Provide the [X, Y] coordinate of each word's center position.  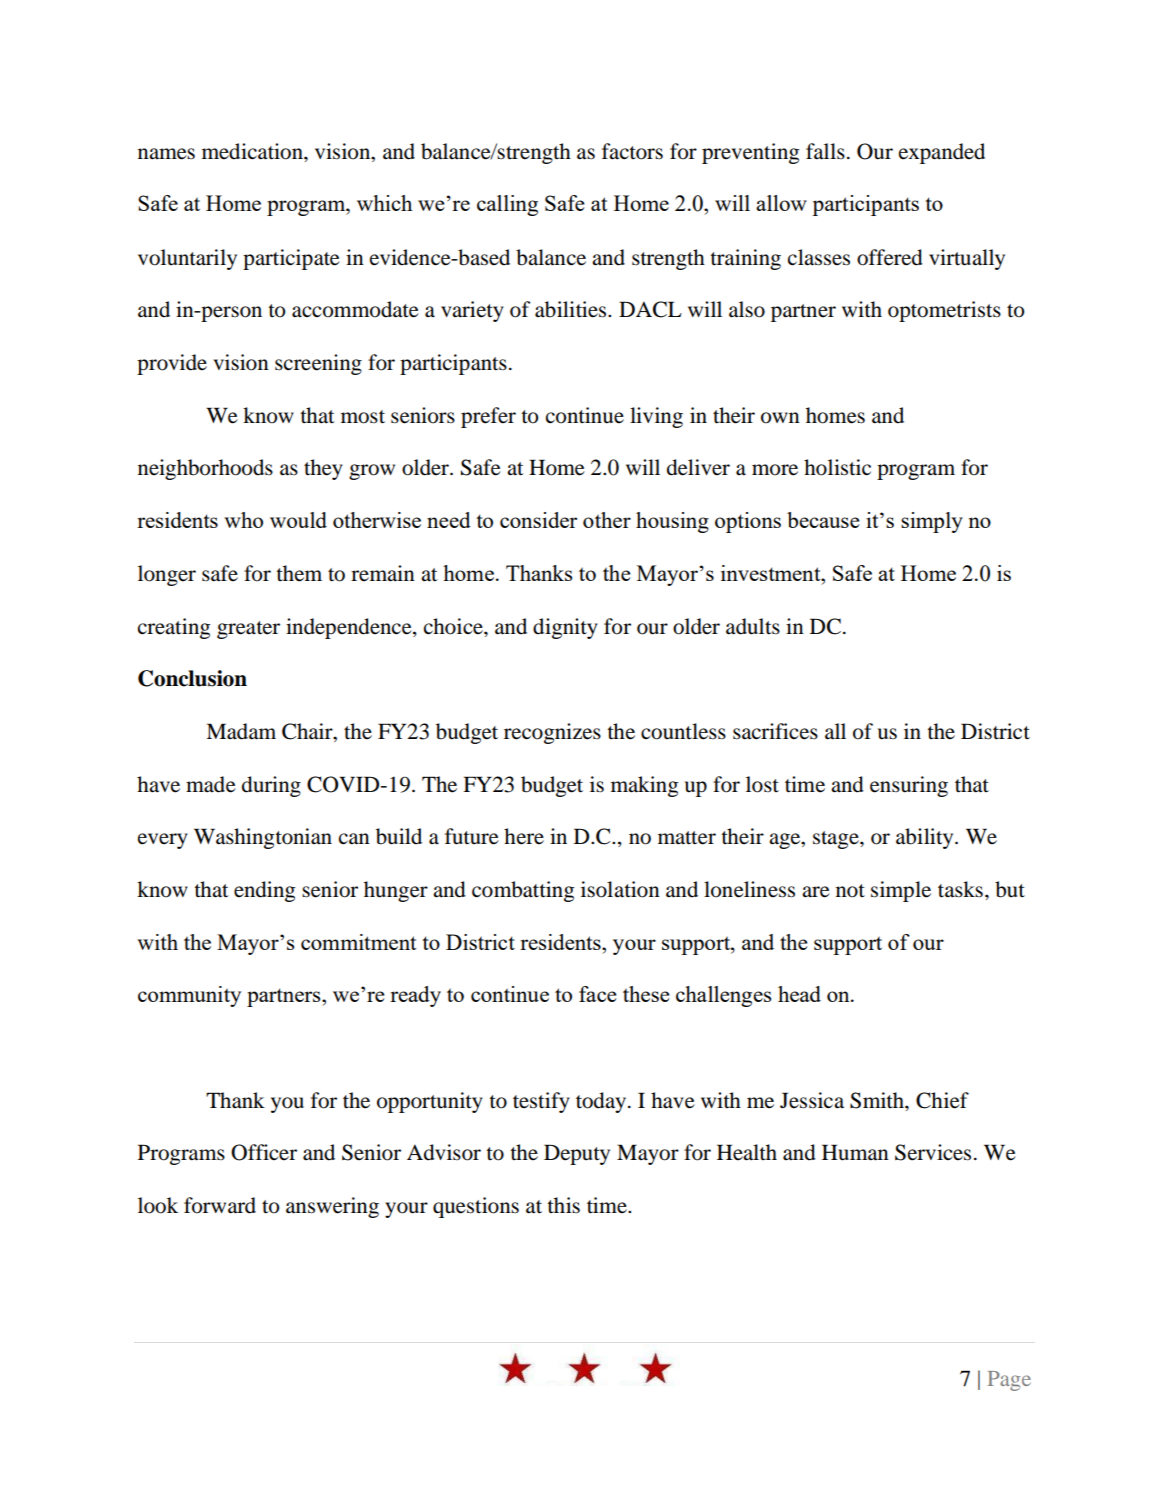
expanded [942, 153]
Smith [878, 1100]
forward [220, 1205]
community [189, 996]
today [601, 1102]
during [271, 786]
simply [932, 522]
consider [538, 520]
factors [632, 151]
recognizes [552, 733]
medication [253, 151]
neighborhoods [205, 469]
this [563, 1205]
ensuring [909, 786]
